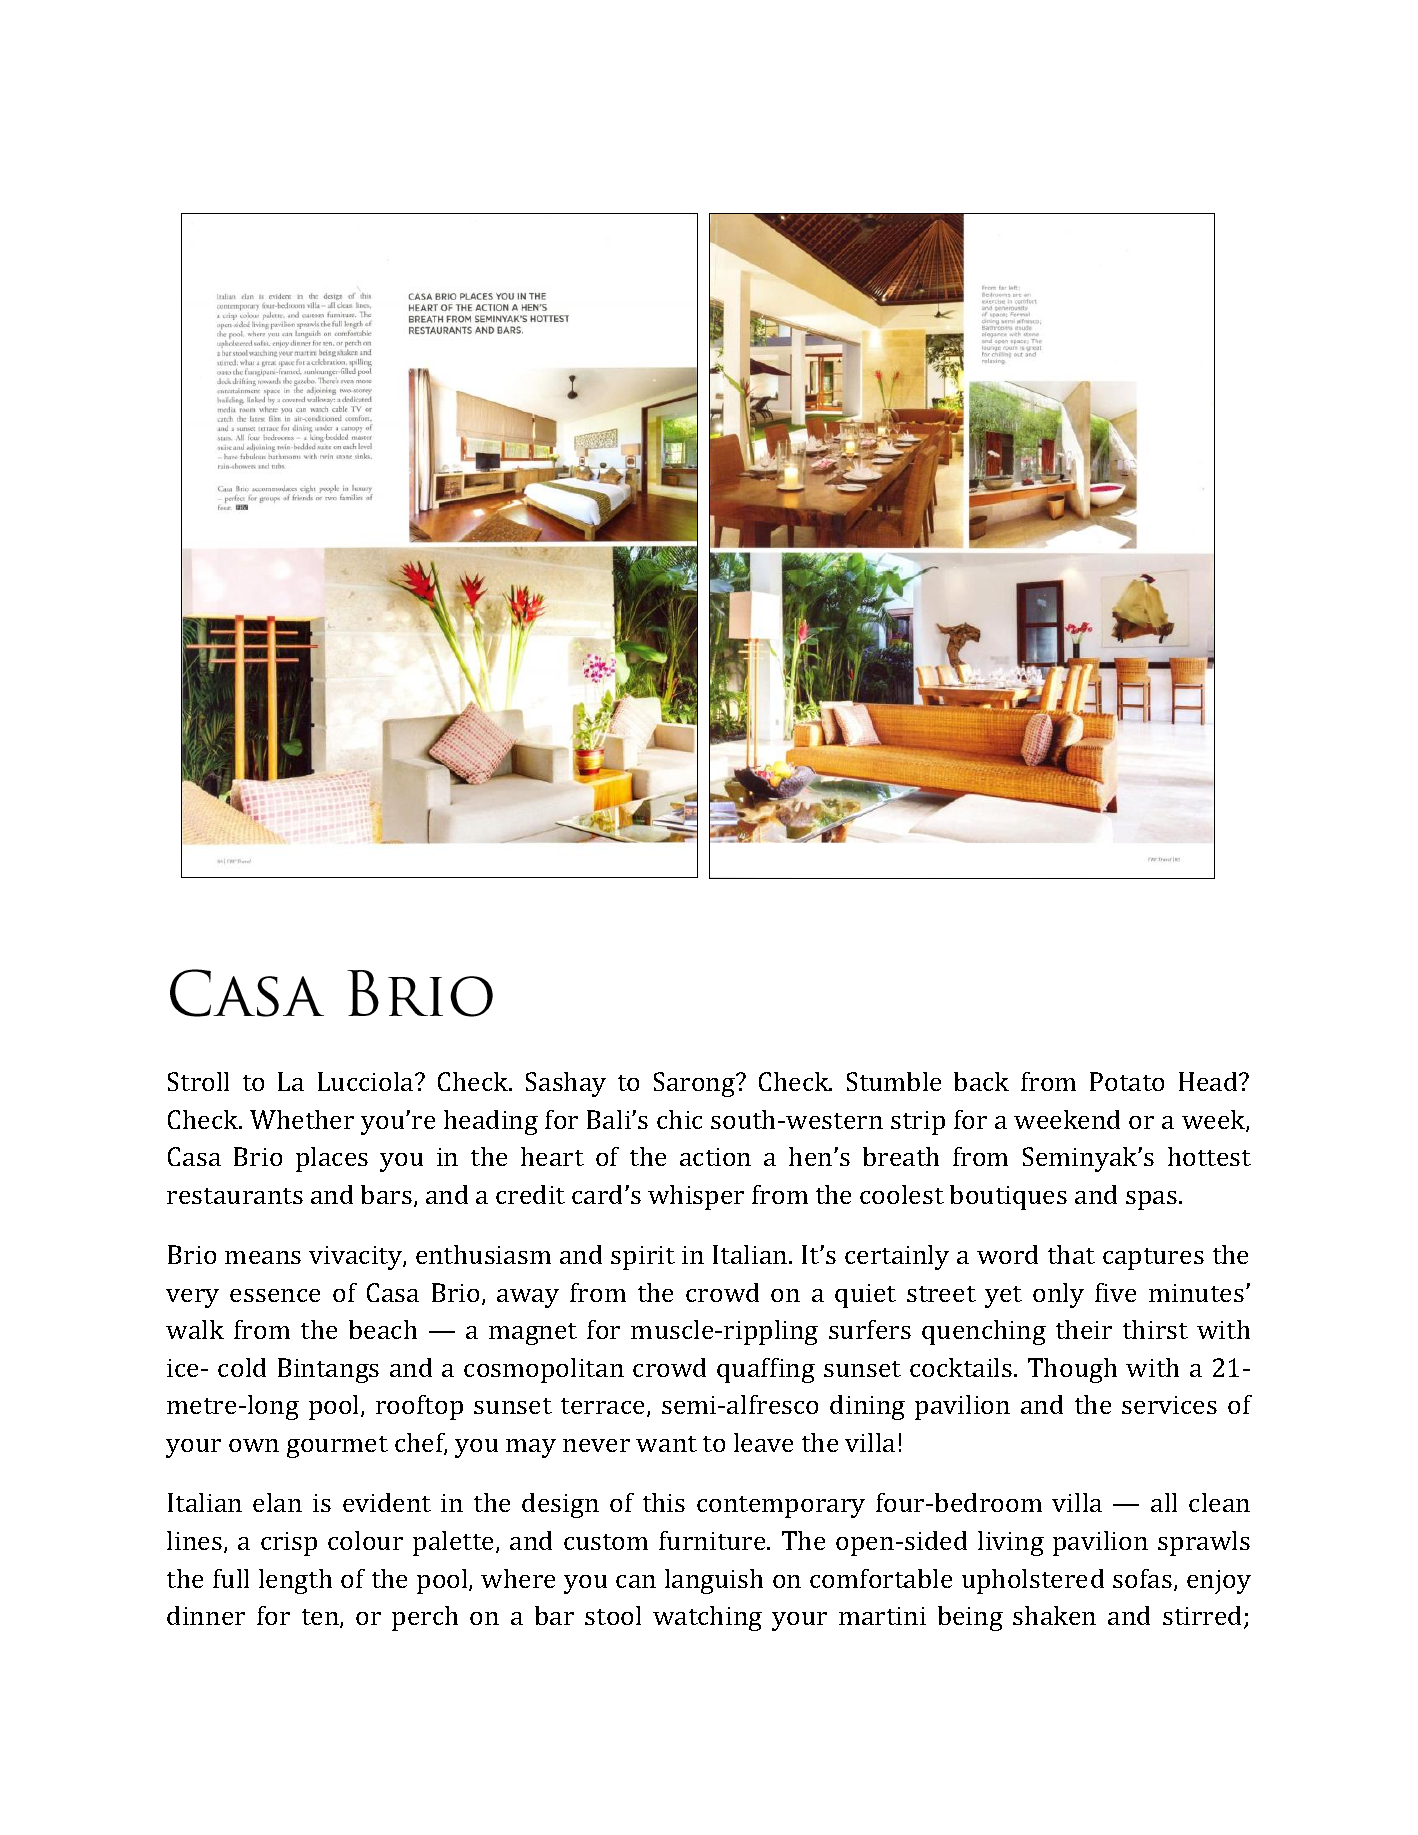 The image size is (1418, 1835). Describe the element at coordinates (1071, 1254) in the document. I see `that` at that location.
